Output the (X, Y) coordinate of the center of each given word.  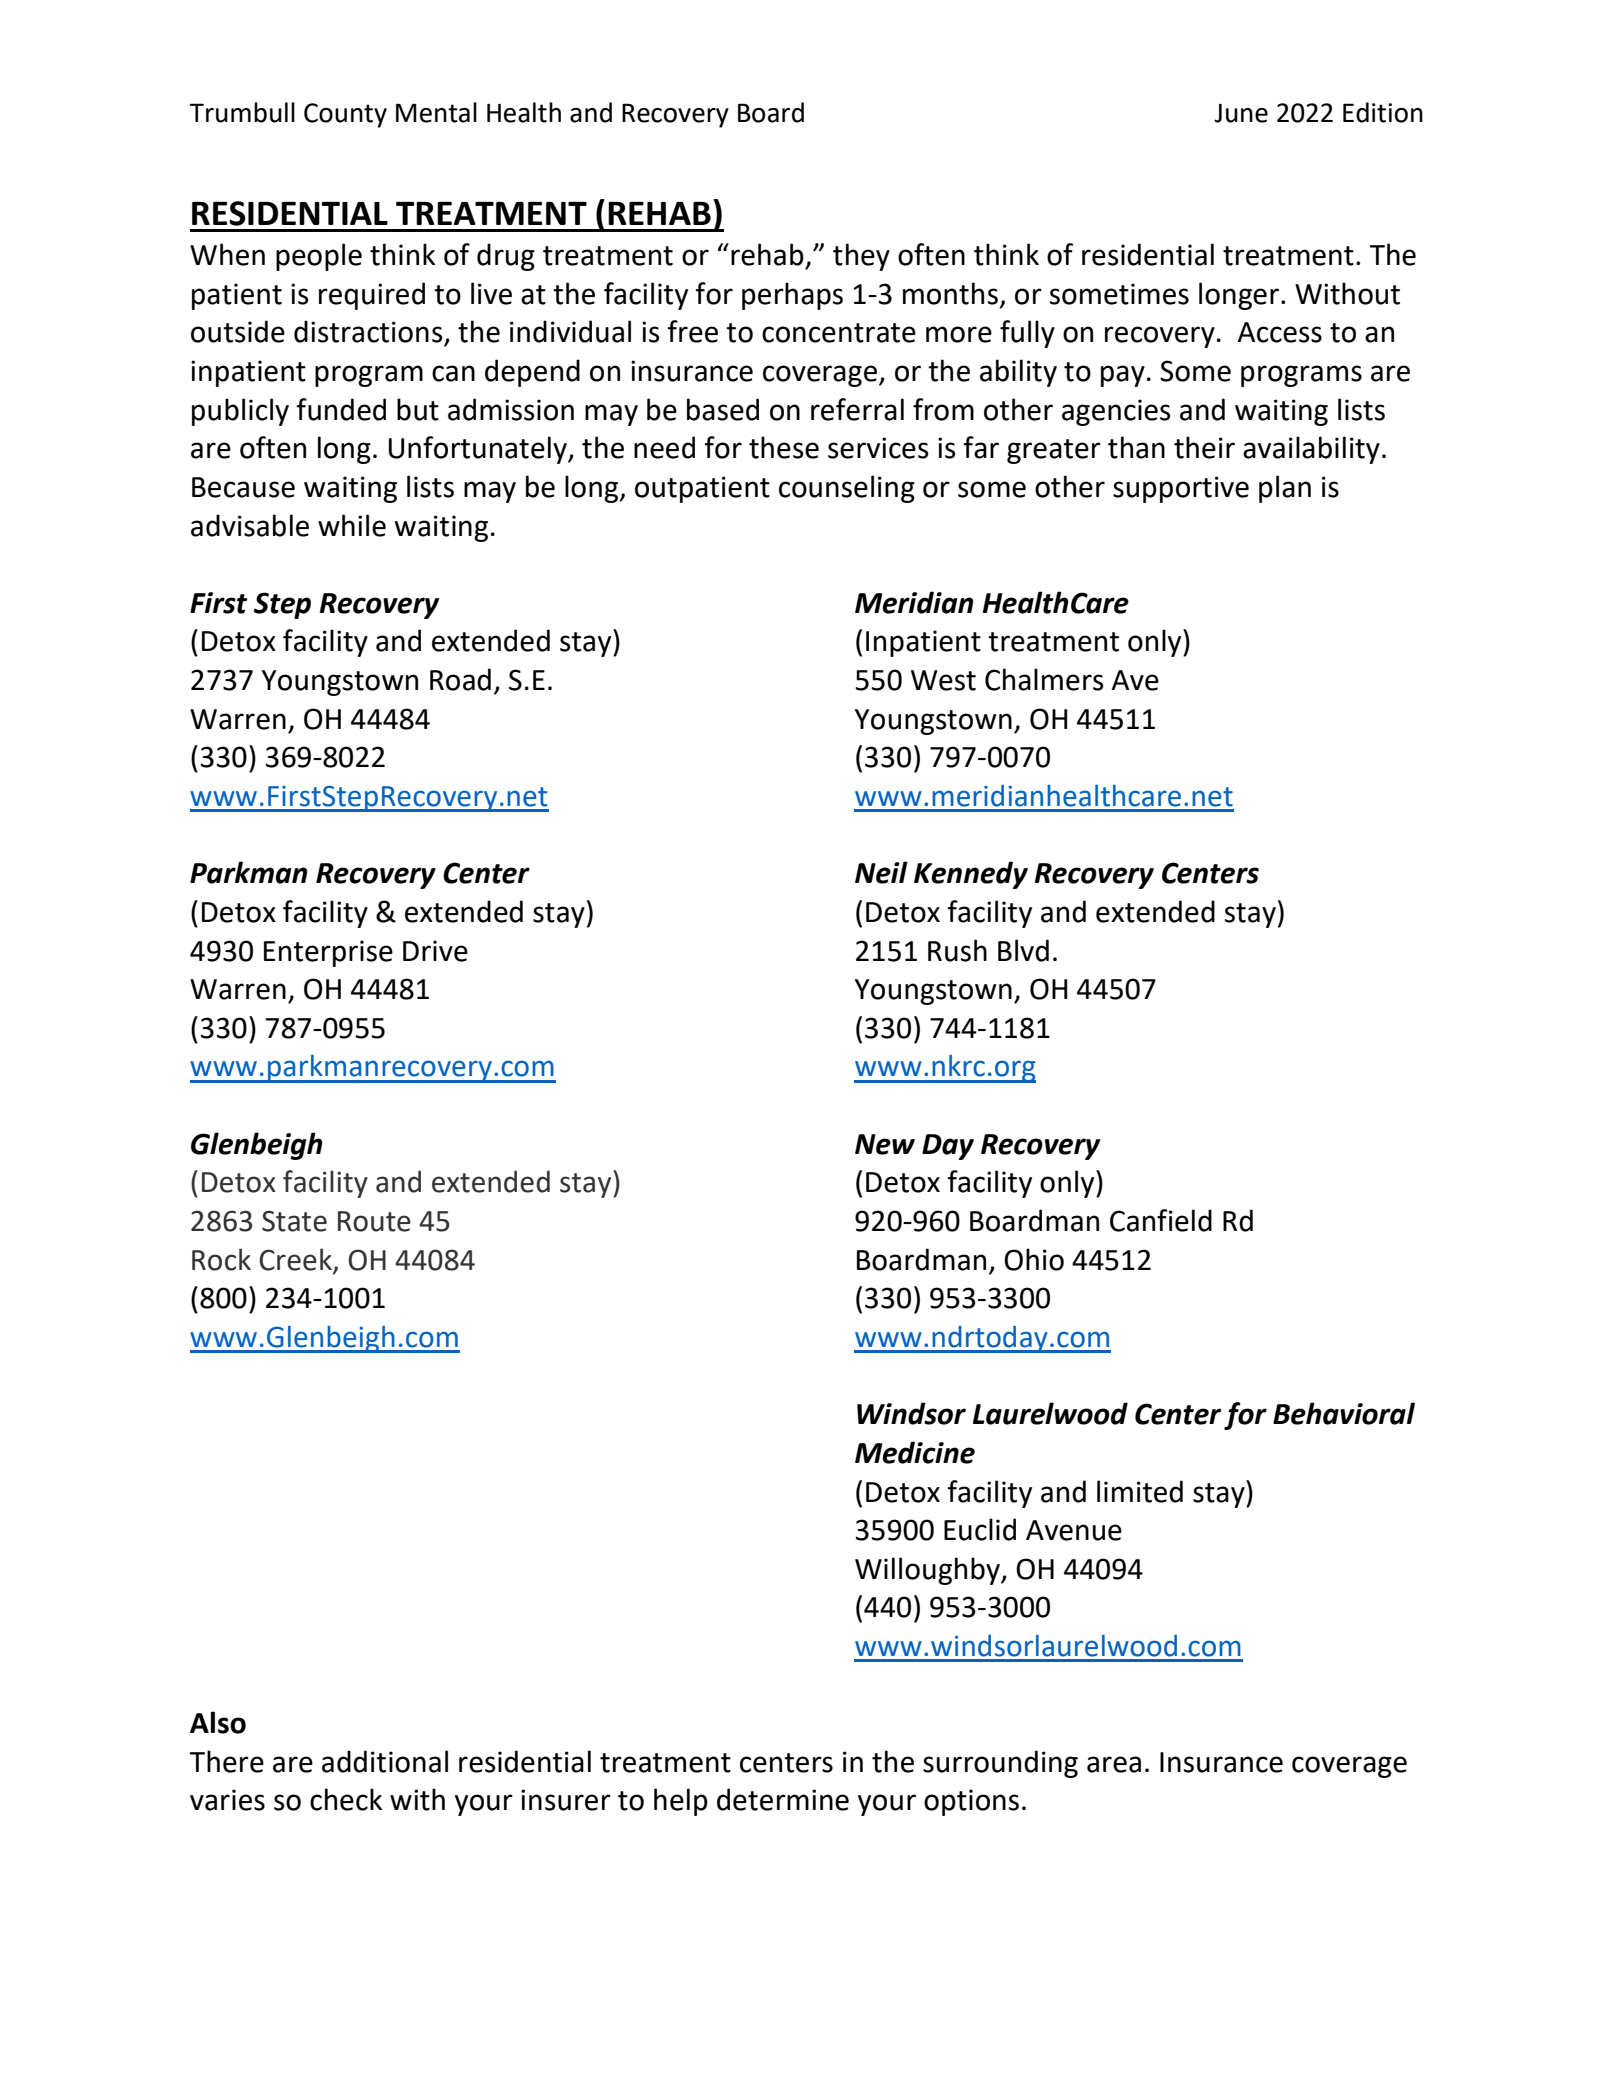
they (861, 257)
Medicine (915, 1452)
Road (460, 679)
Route (374, 1221)
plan (1285, 489)
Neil (881, 872)
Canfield (1161, 1220)
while (352, 525)
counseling (847, 489)
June (1241, 113)
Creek (295, 1259)
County (345, 115)
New (885, 1144)
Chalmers (1044, 679)
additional (385, 1761)
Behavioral (1344, 1413)
